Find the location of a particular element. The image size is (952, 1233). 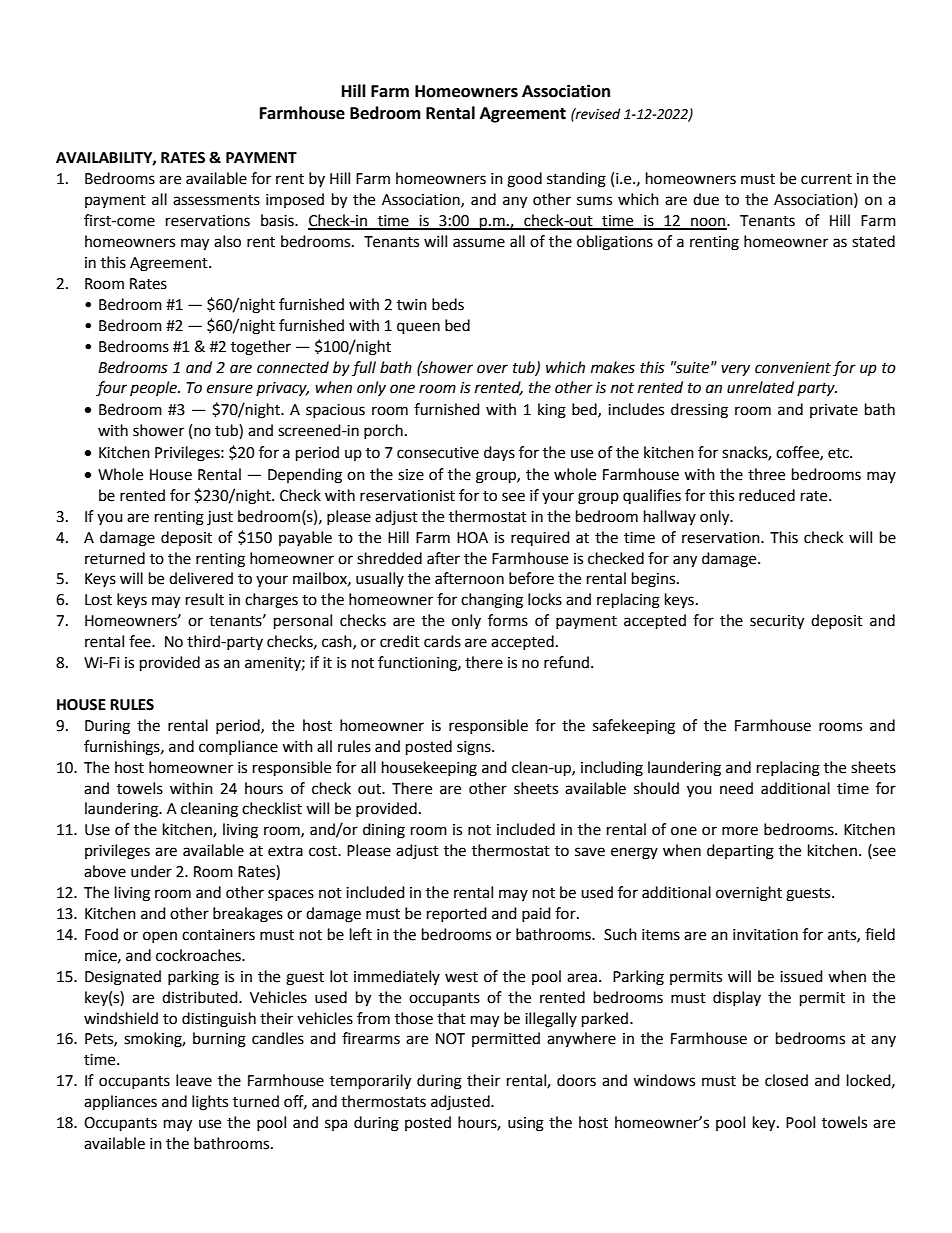

result is located at coordinates (205, 599).
